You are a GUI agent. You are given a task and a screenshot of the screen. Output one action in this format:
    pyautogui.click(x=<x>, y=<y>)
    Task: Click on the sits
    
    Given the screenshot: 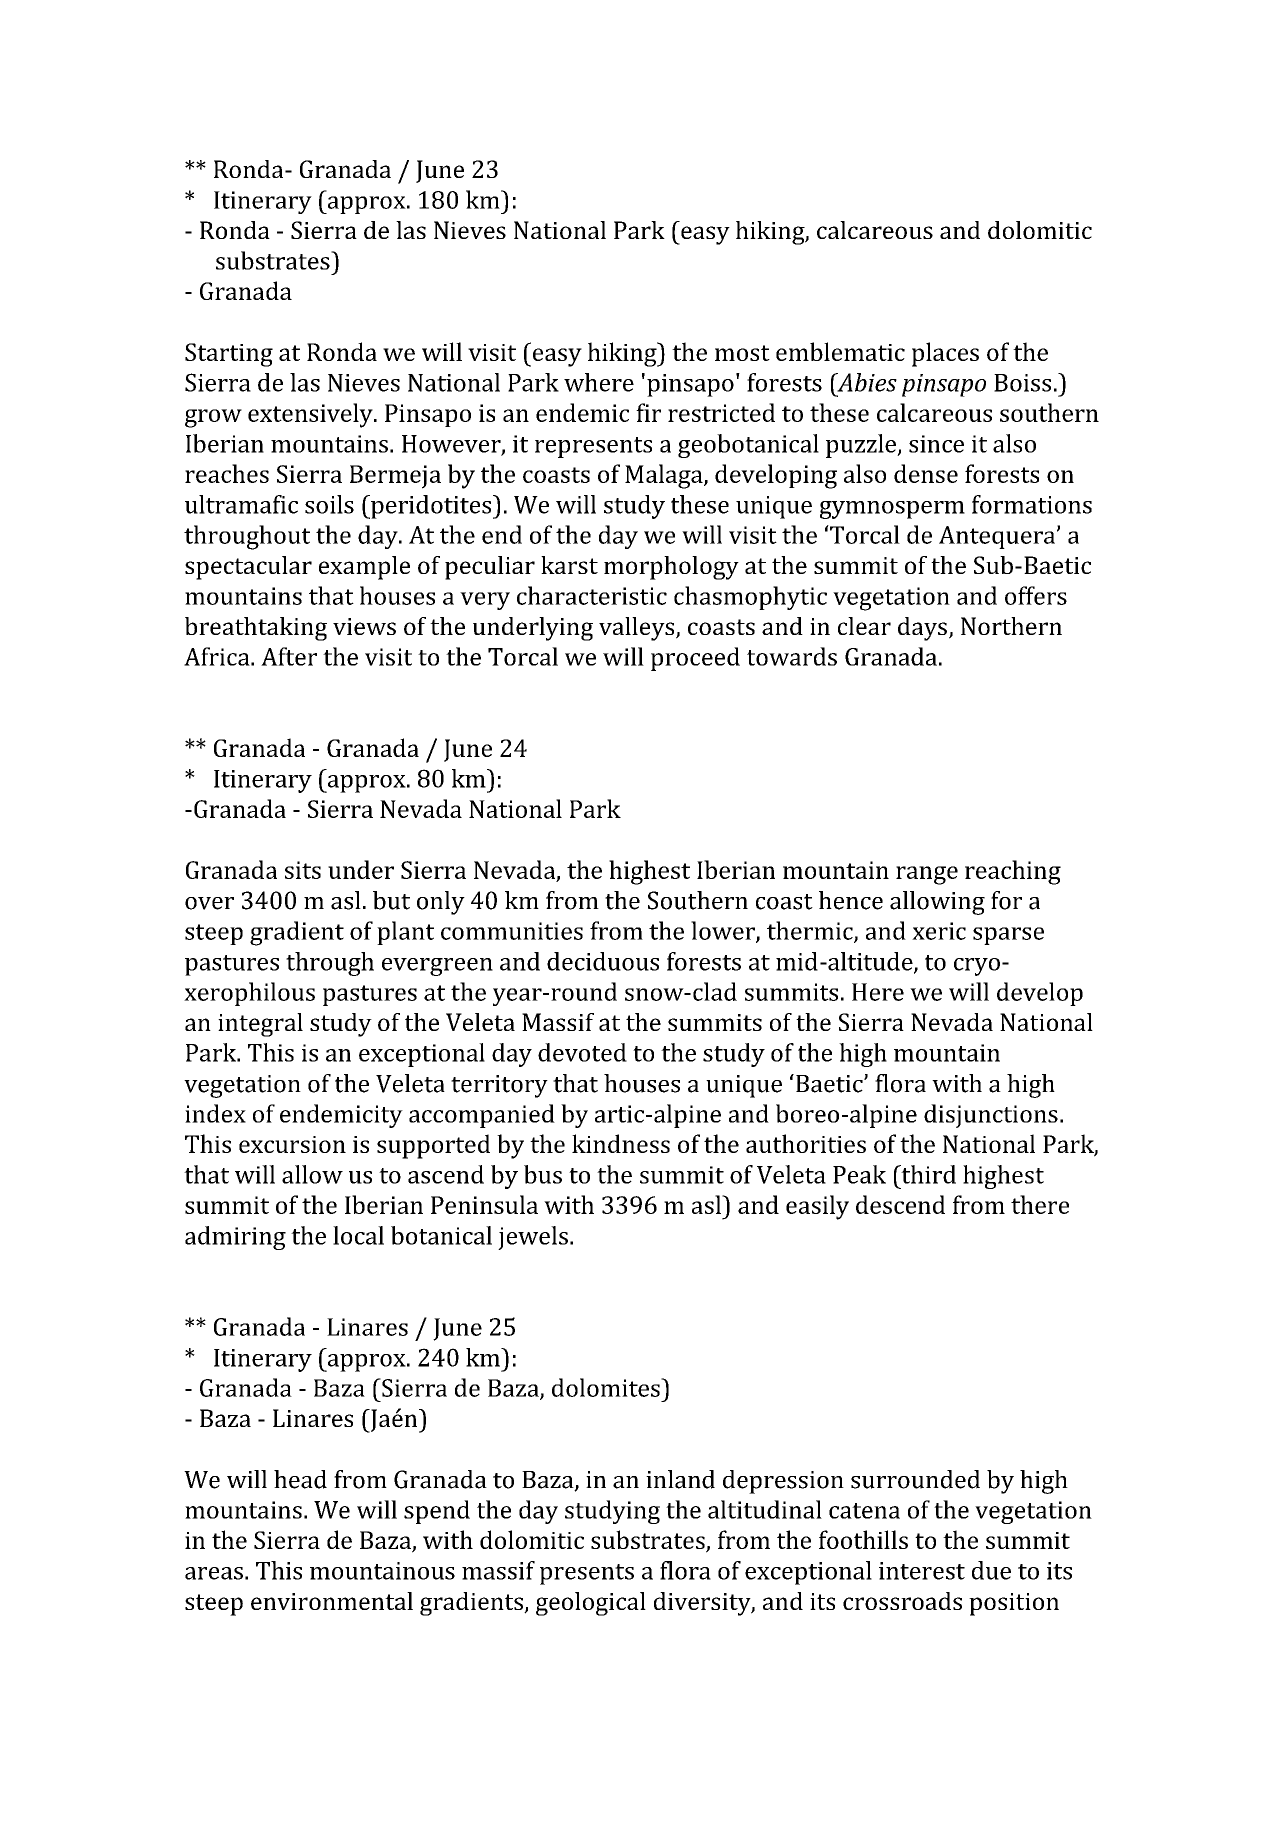 What is the action you would take?
    pyautogui.click(x=303, y=870)
